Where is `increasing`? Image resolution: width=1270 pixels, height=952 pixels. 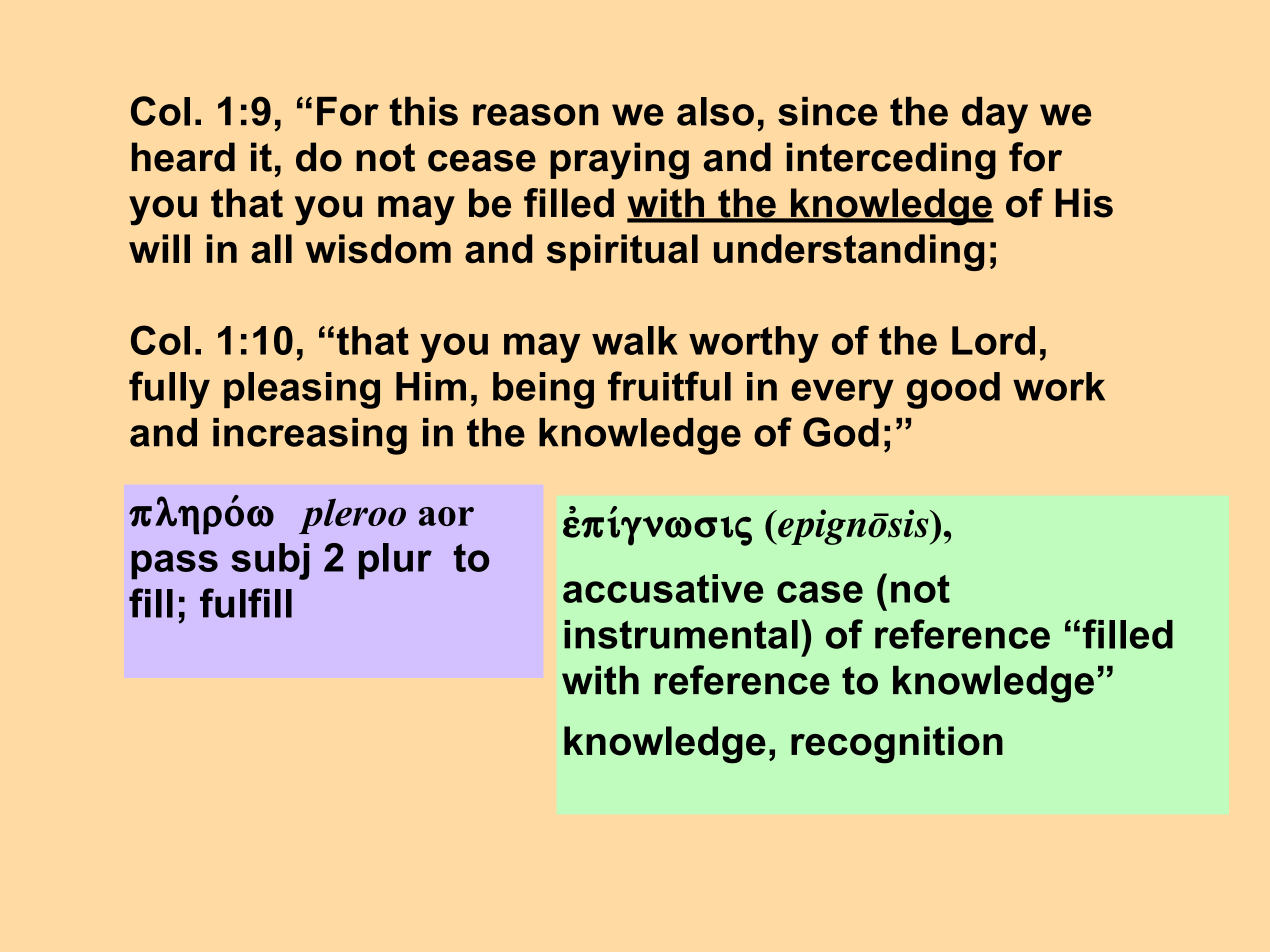
increasing is located at coordinates (310, 436).
